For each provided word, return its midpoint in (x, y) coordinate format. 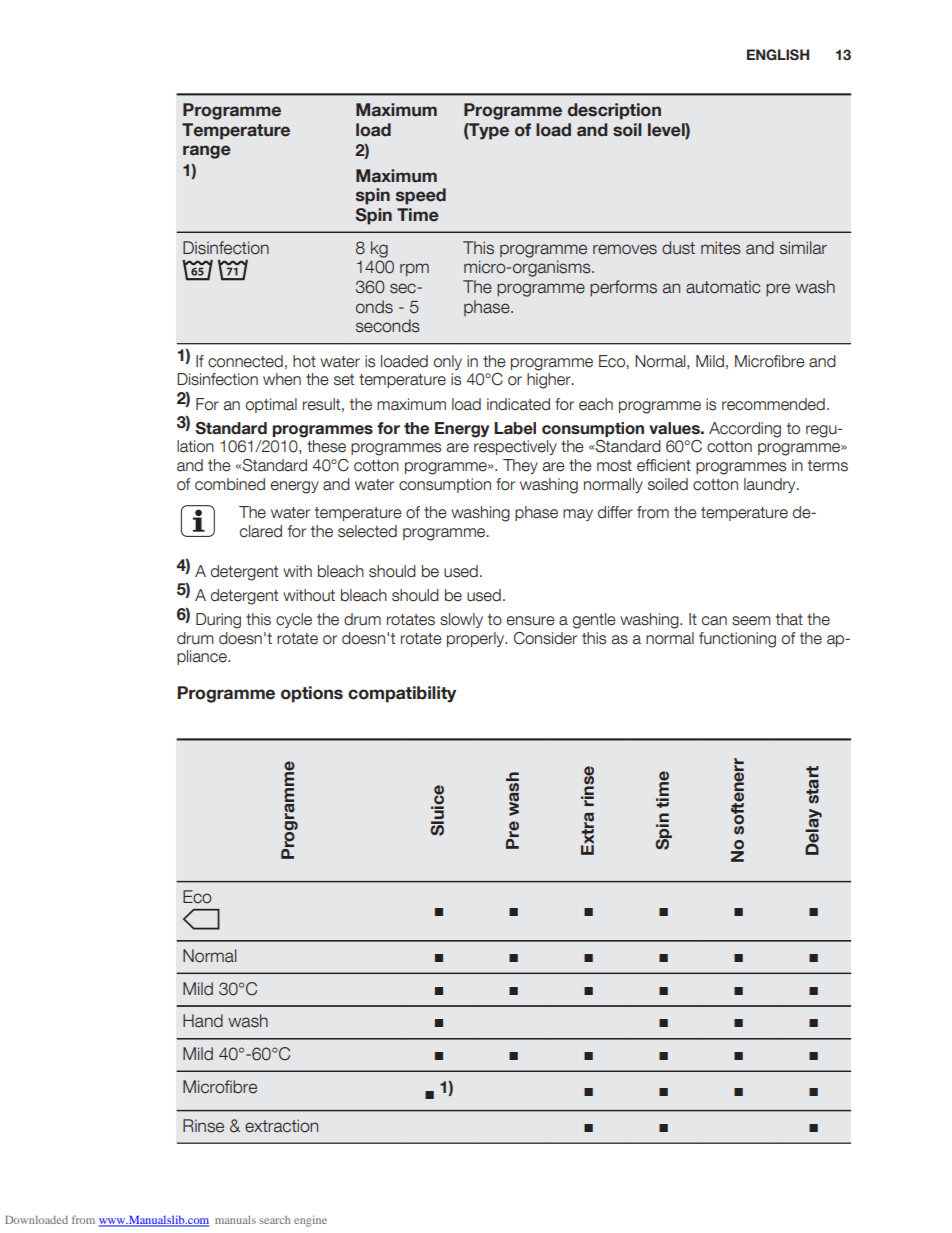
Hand (203, 1021)
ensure (531, 621)
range (207, 152)
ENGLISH (778, 55)
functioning (737, 640)
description (614, 111)
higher (550, 381)
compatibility (402, 694)
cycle (294, 620)
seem (751, 621)
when (282, 379)
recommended (773, 404)
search (275, 1220)
